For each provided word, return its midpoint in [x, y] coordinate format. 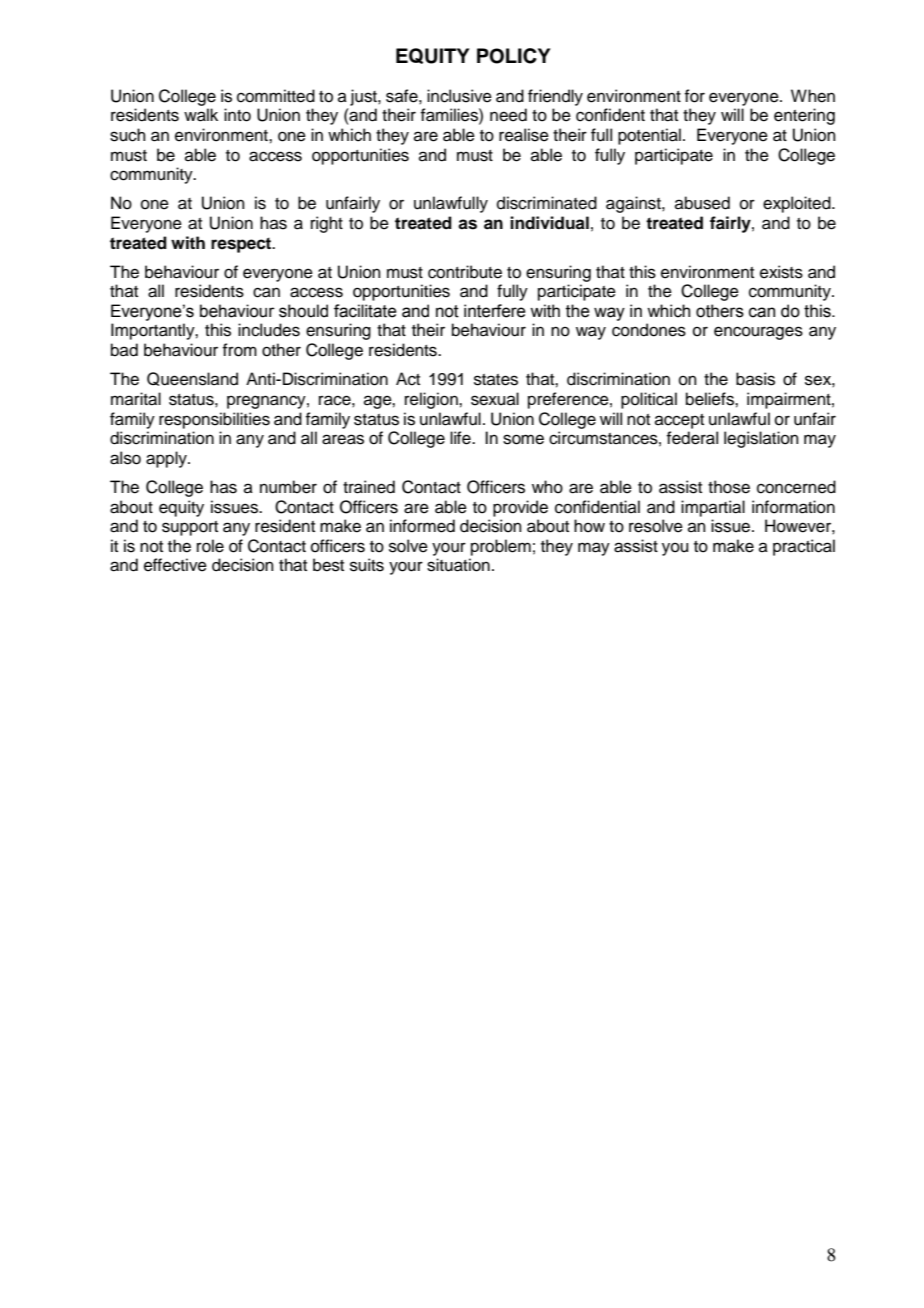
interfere [495, 311]
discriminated [547, 203]
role [210, 546]
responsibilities [214, 420]
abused [702, 203]
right [327, 224]
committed [276, 96]
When [813, 96]
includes [269, 330]
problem [501, 547]
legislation [761, 439]
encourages [758, 333]
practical [804, 547]
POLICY [513, 56]
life [461, 438]
